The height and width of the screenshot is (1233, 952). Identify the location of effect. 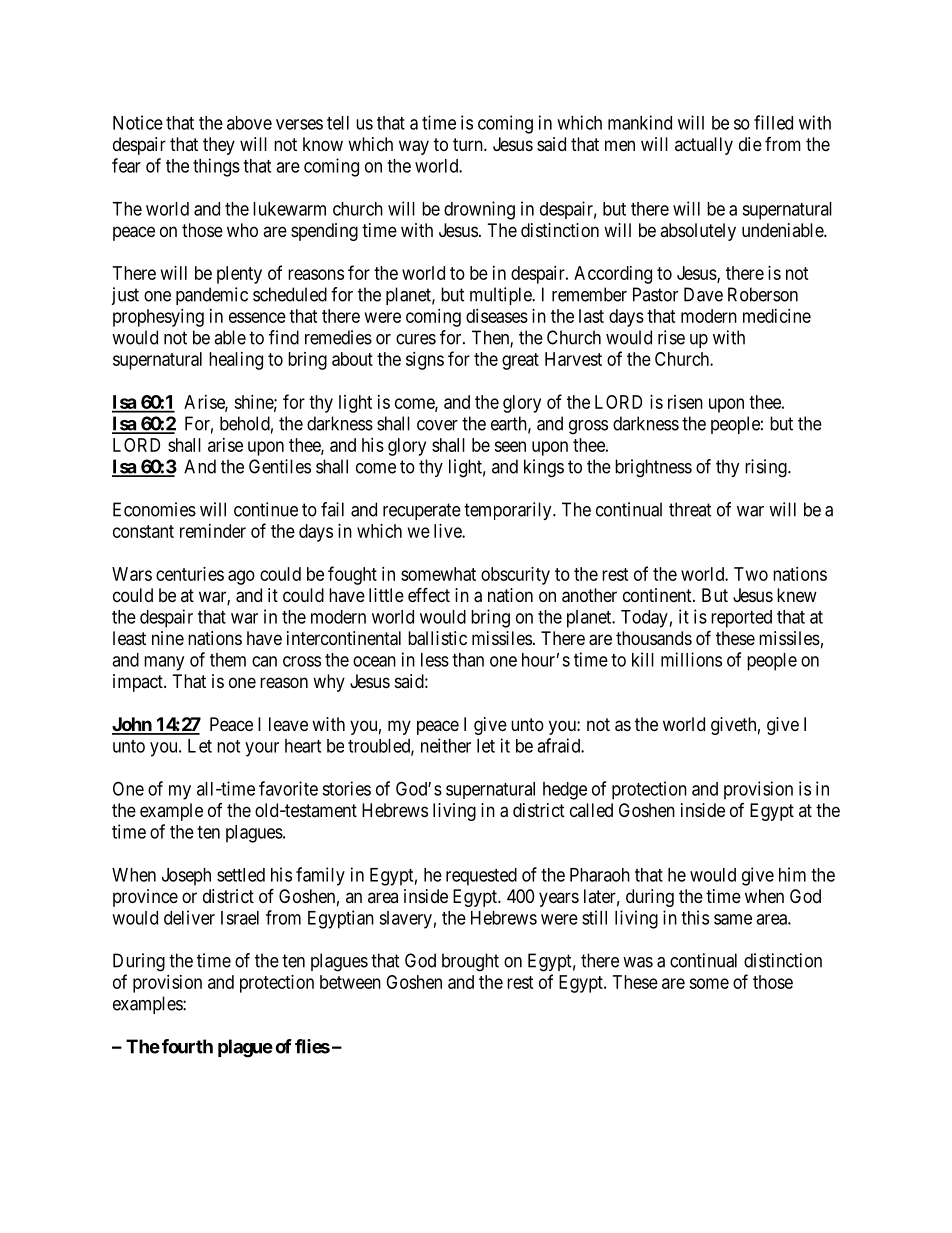
(429, 594).
